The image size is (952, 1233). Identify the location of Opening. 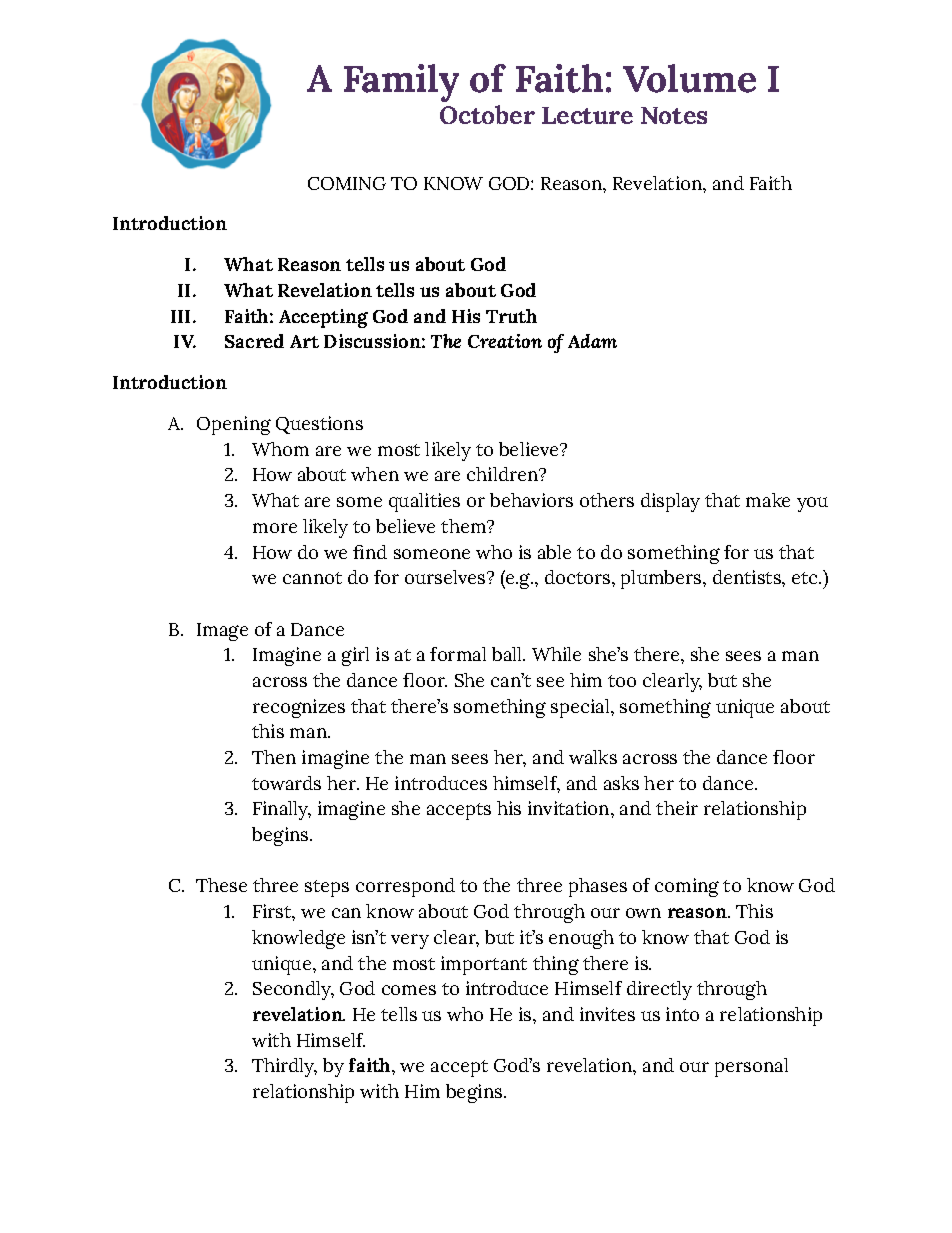
(234, 425).
